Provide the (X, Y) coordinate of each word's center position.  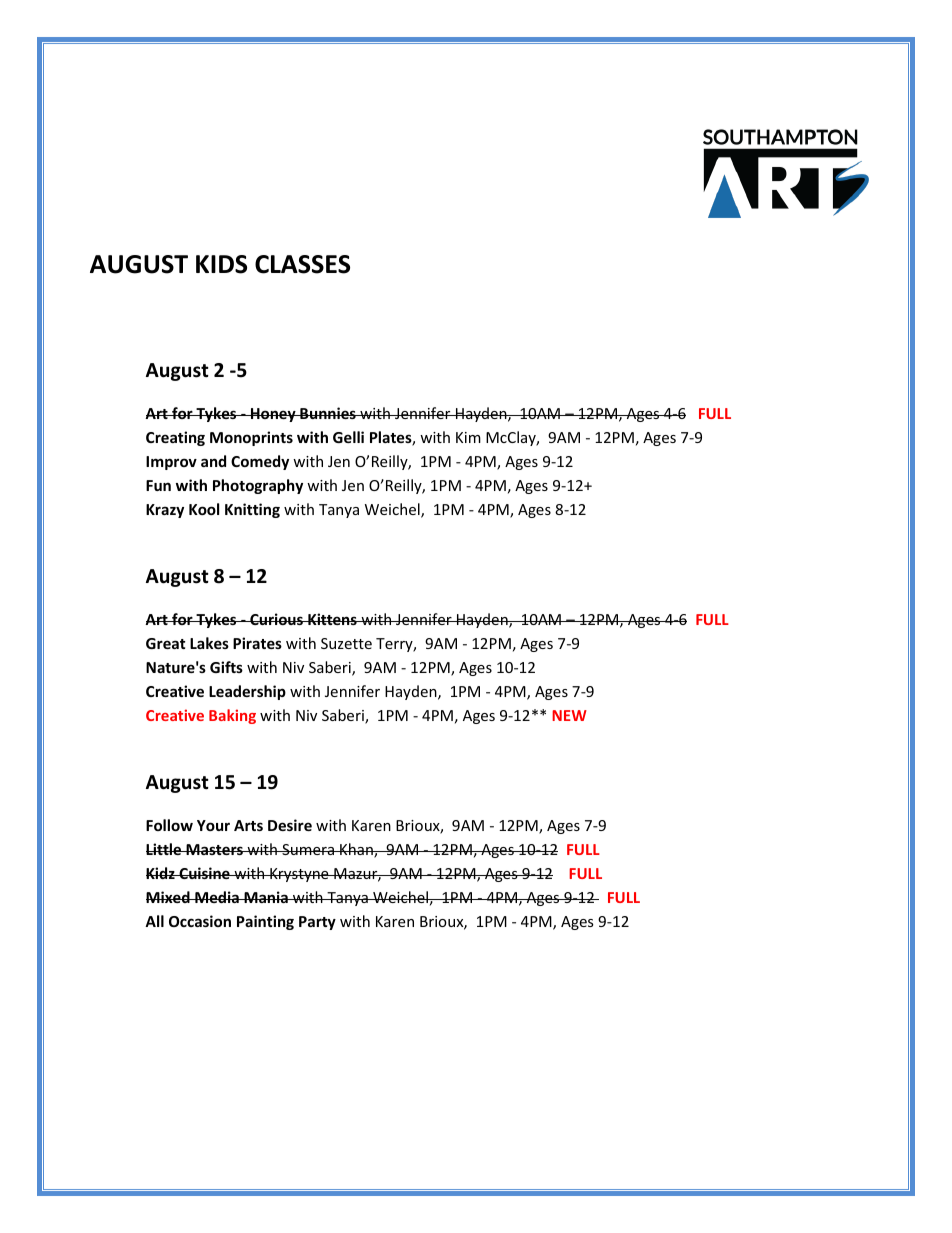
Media (217, 897)
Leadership (247, 692)
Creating (175, 438)
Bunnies (328, 413)
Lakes (209, 643)
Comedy (260, 462)
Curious (276, 619)
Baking (232, 716)
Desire (290, 825)
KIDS (221, 264)
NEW (569, 715)
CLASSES (302, 264)
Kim (468, 437)
